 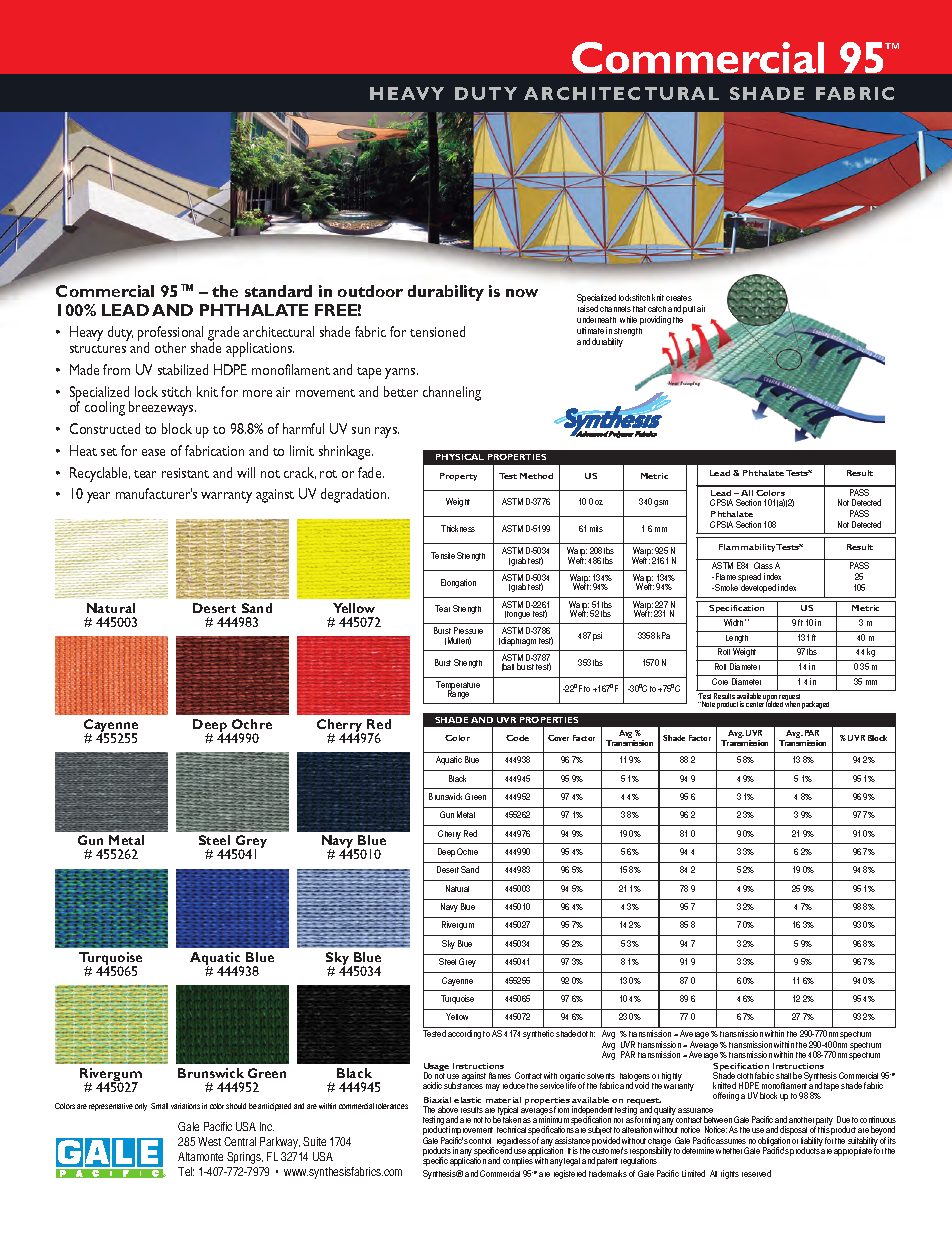 I want to click on pull, so click(x=689, y=310).
